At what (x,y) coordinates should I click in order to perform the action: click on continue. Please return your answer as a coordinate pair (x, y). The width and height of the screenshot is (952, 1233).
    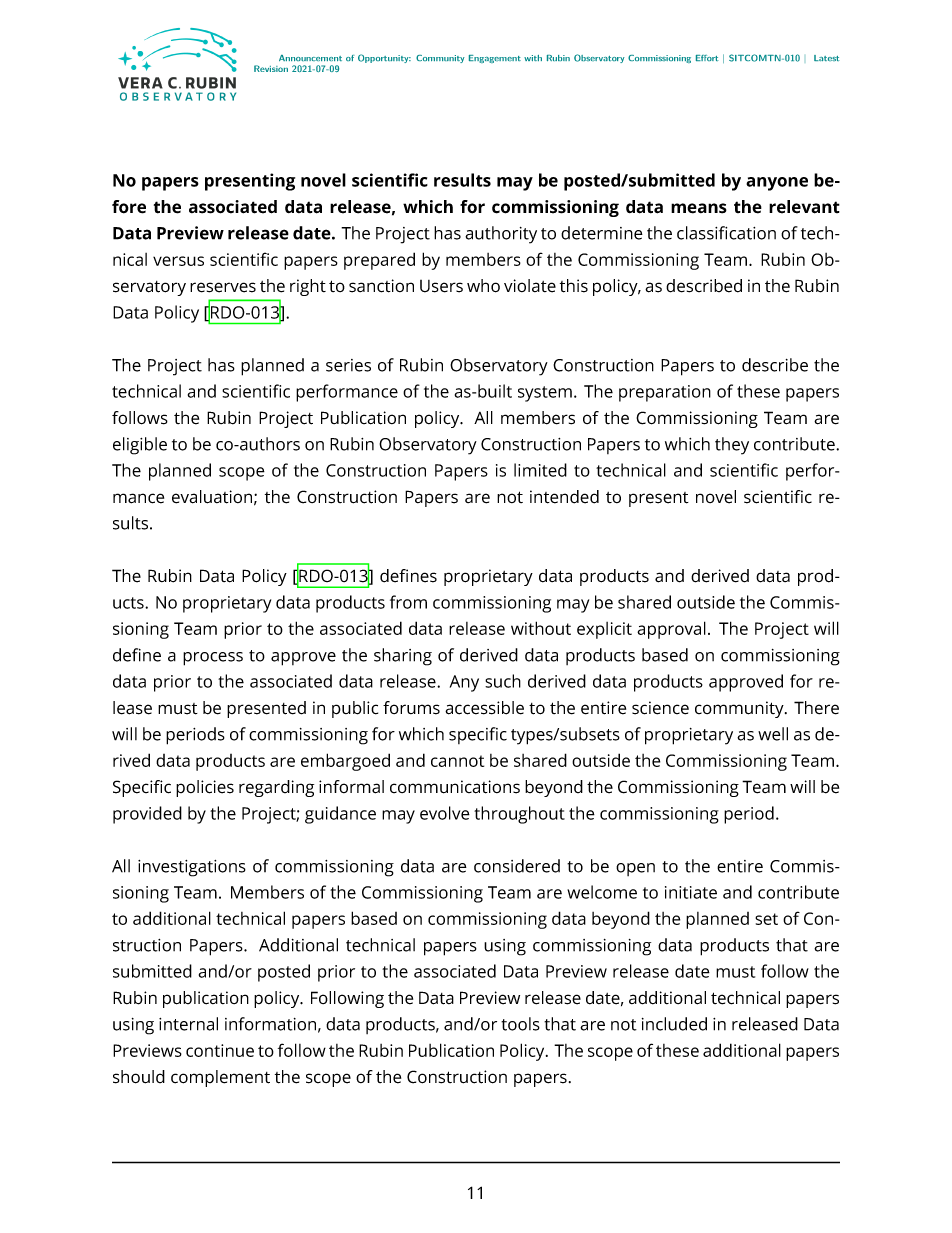
    Looking at the image, I should click on (220, 1050).
